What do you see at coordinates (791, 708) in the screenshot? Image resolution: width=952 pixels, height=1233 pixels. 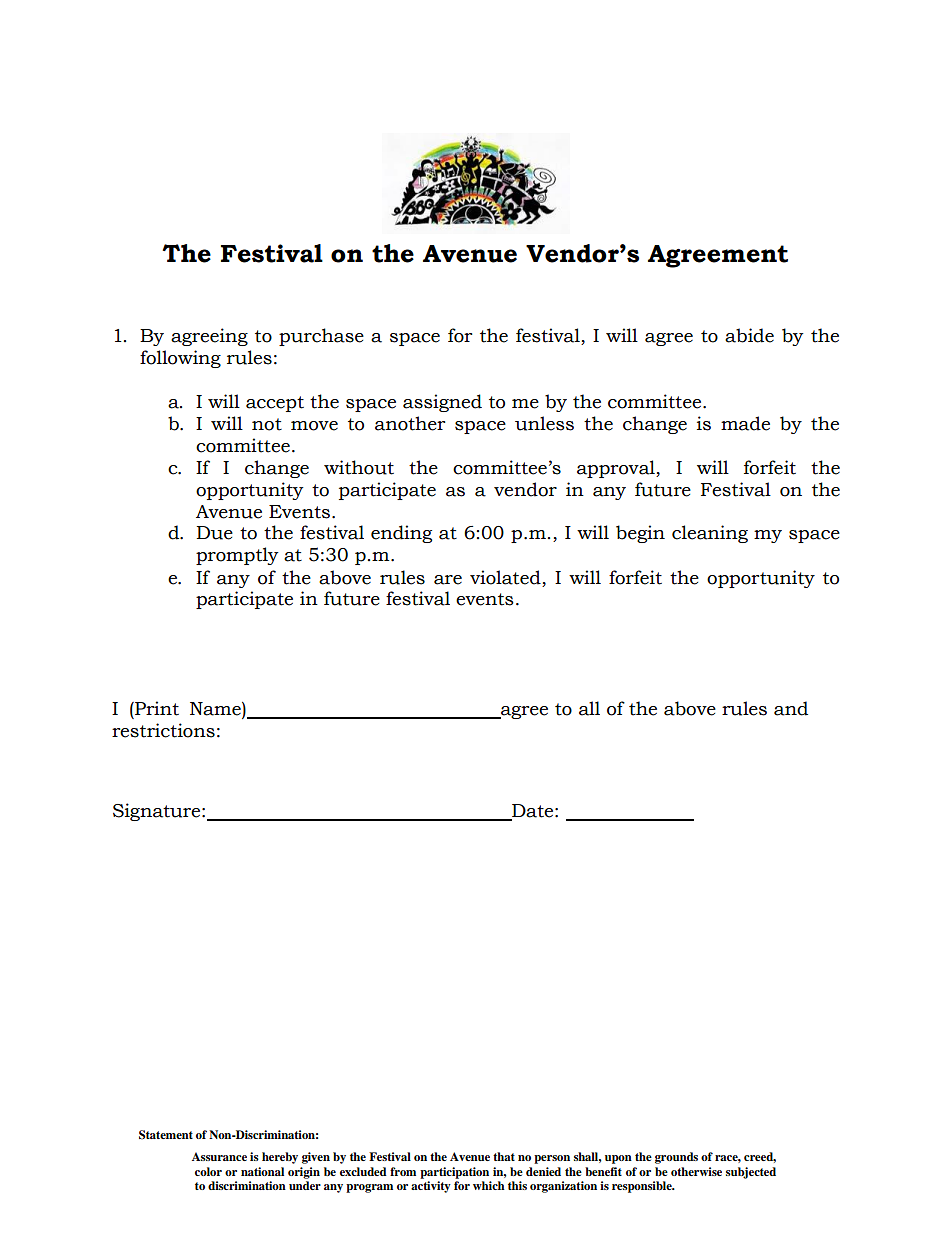 I see `and` at bounding box center [791, 708].
